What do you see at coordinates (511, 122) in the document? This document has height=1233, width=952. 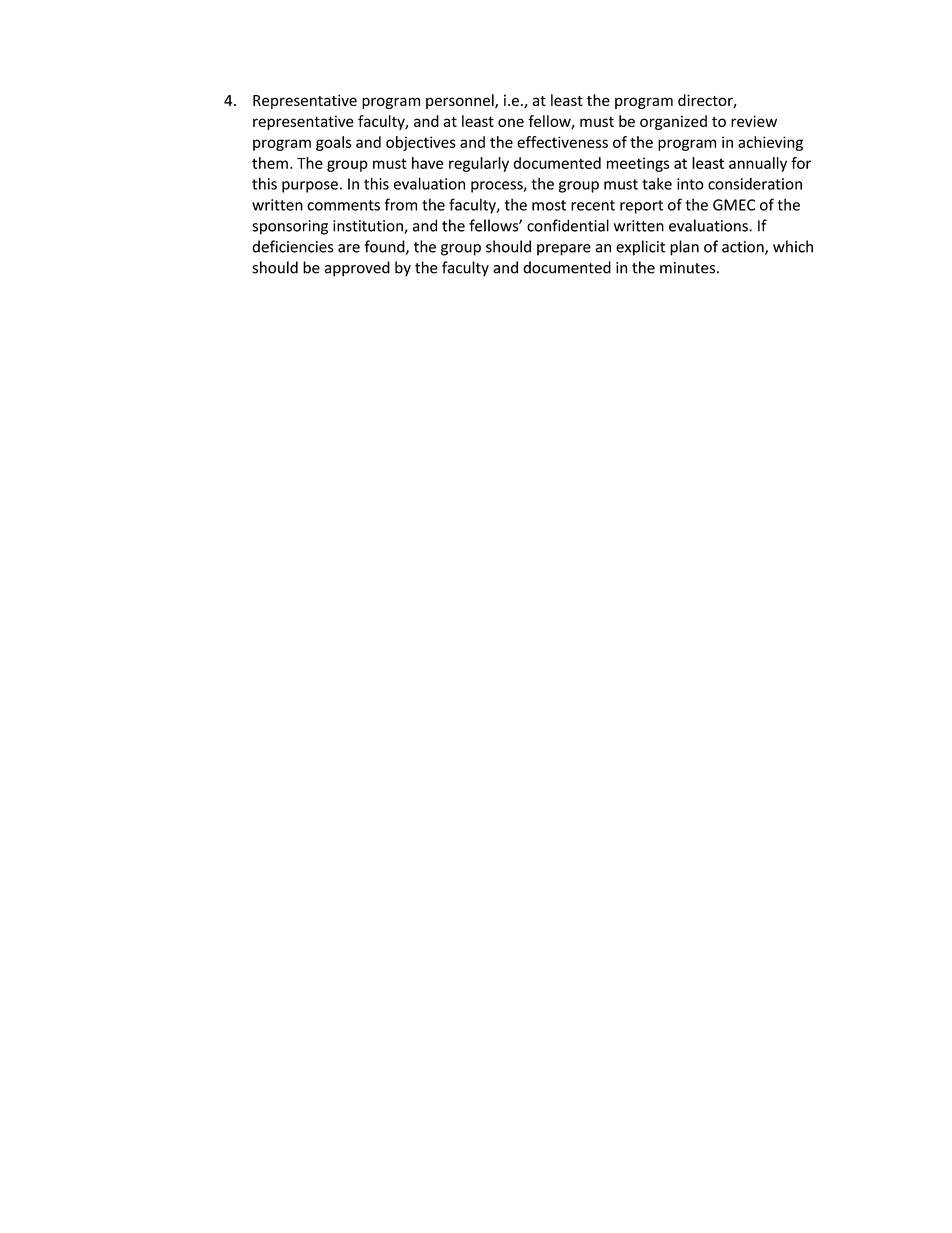 I see `one` at bounding box center [511, 122].
